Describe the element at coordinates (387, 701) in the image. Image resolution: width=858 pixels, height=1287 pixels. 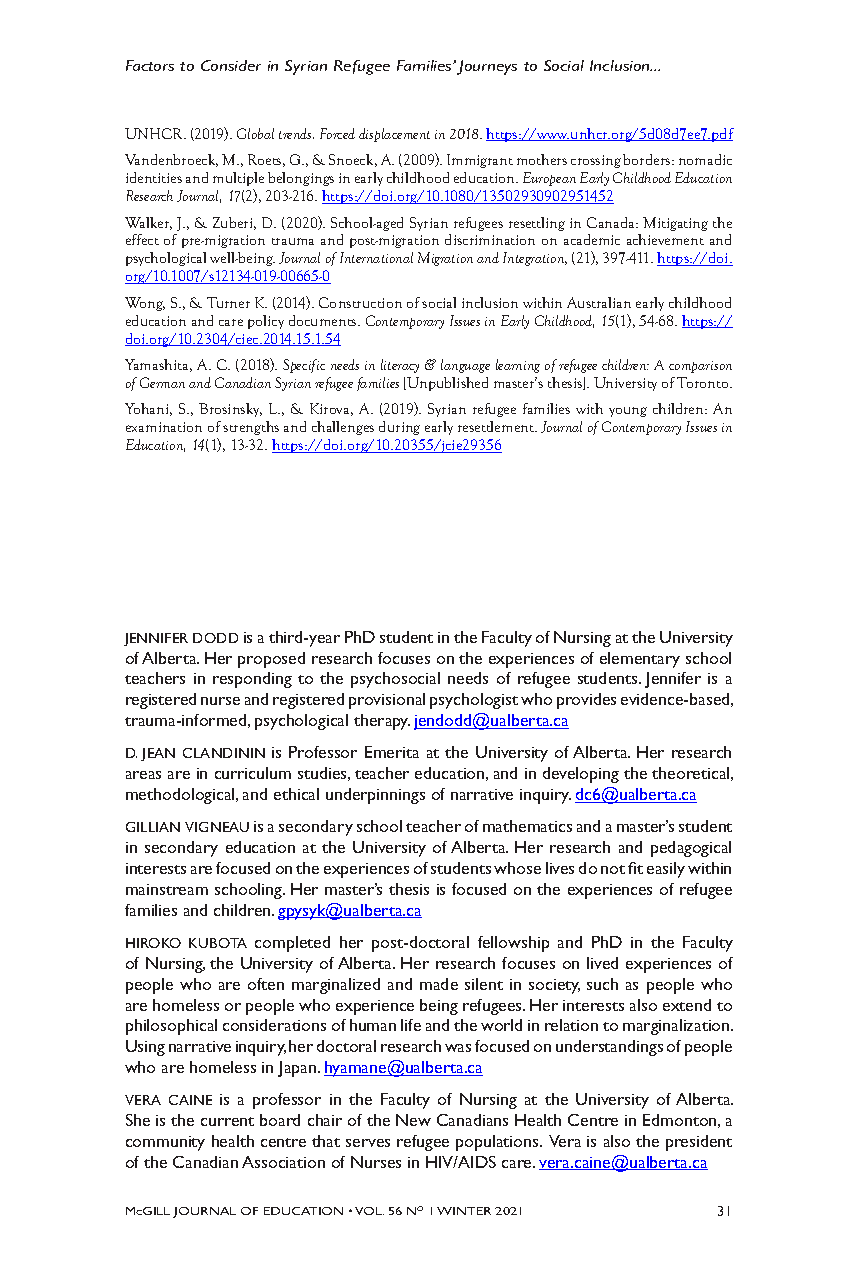
I see `provisional` at that location.
